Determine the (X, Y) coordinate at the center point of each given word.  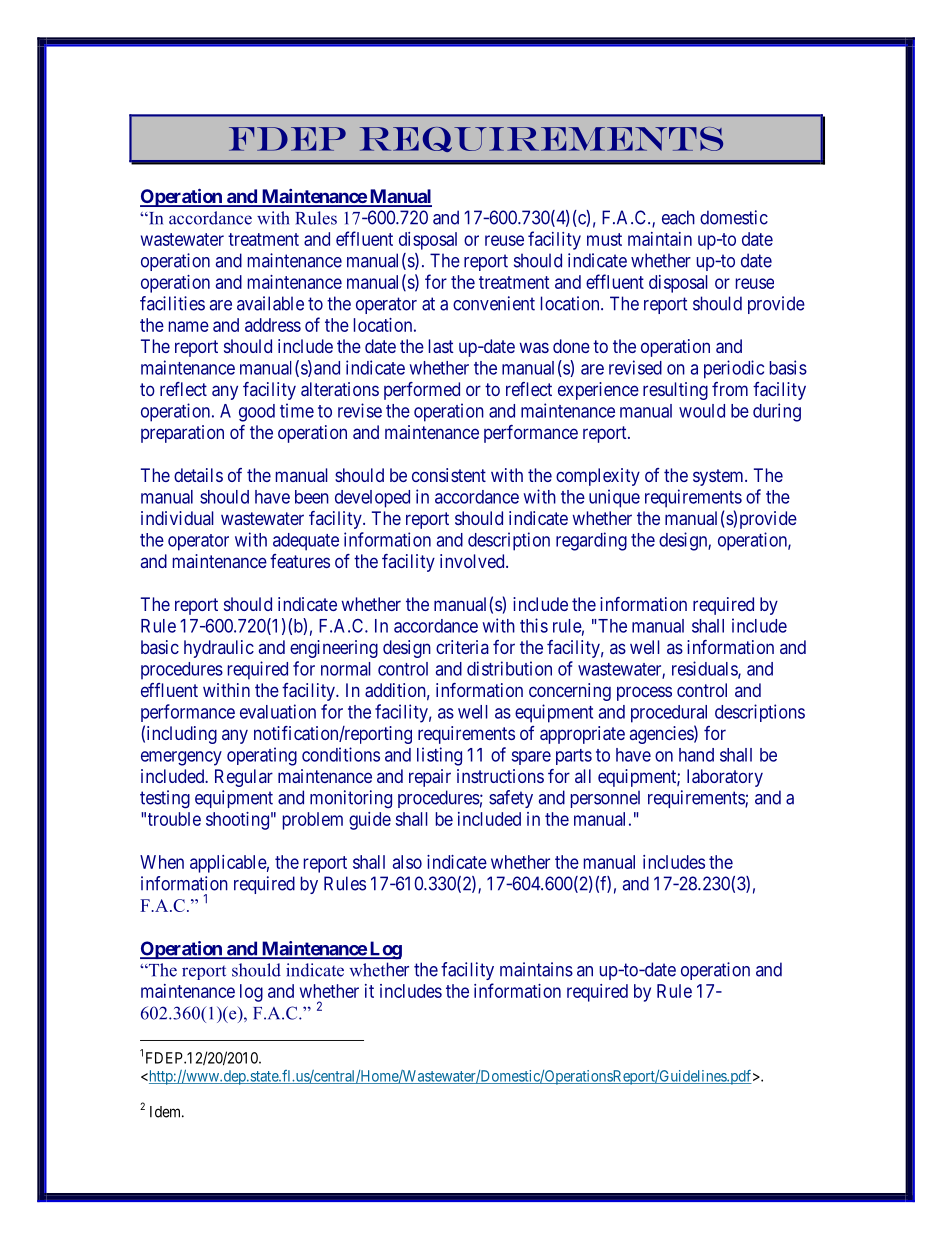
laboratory (725, 778)
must (604, 239)
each (678, 217)
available (270, 303)
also (407, 862)
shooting (237, 821)
